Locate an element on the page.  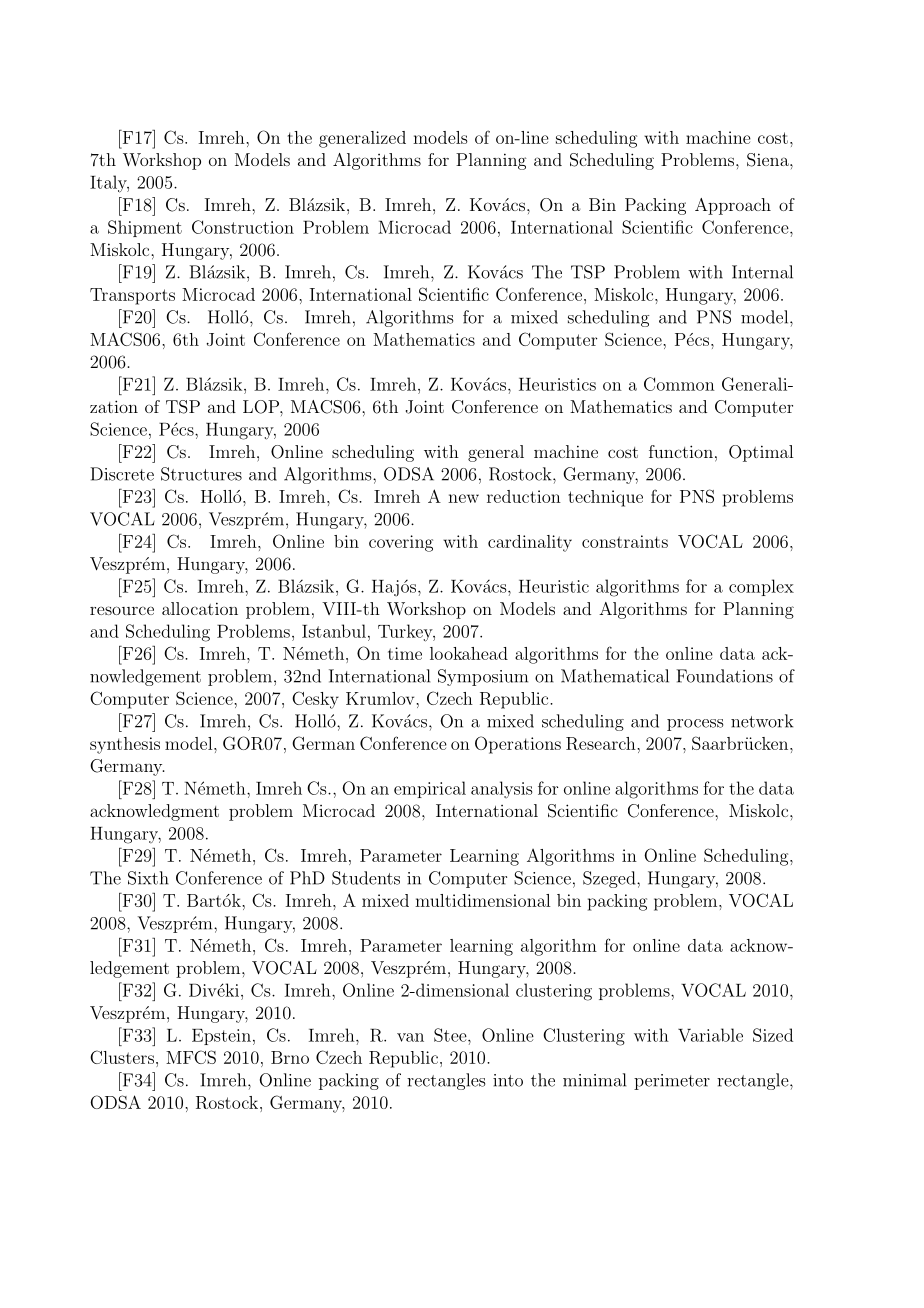
Epstein is located at coordinates (221, 1037).
